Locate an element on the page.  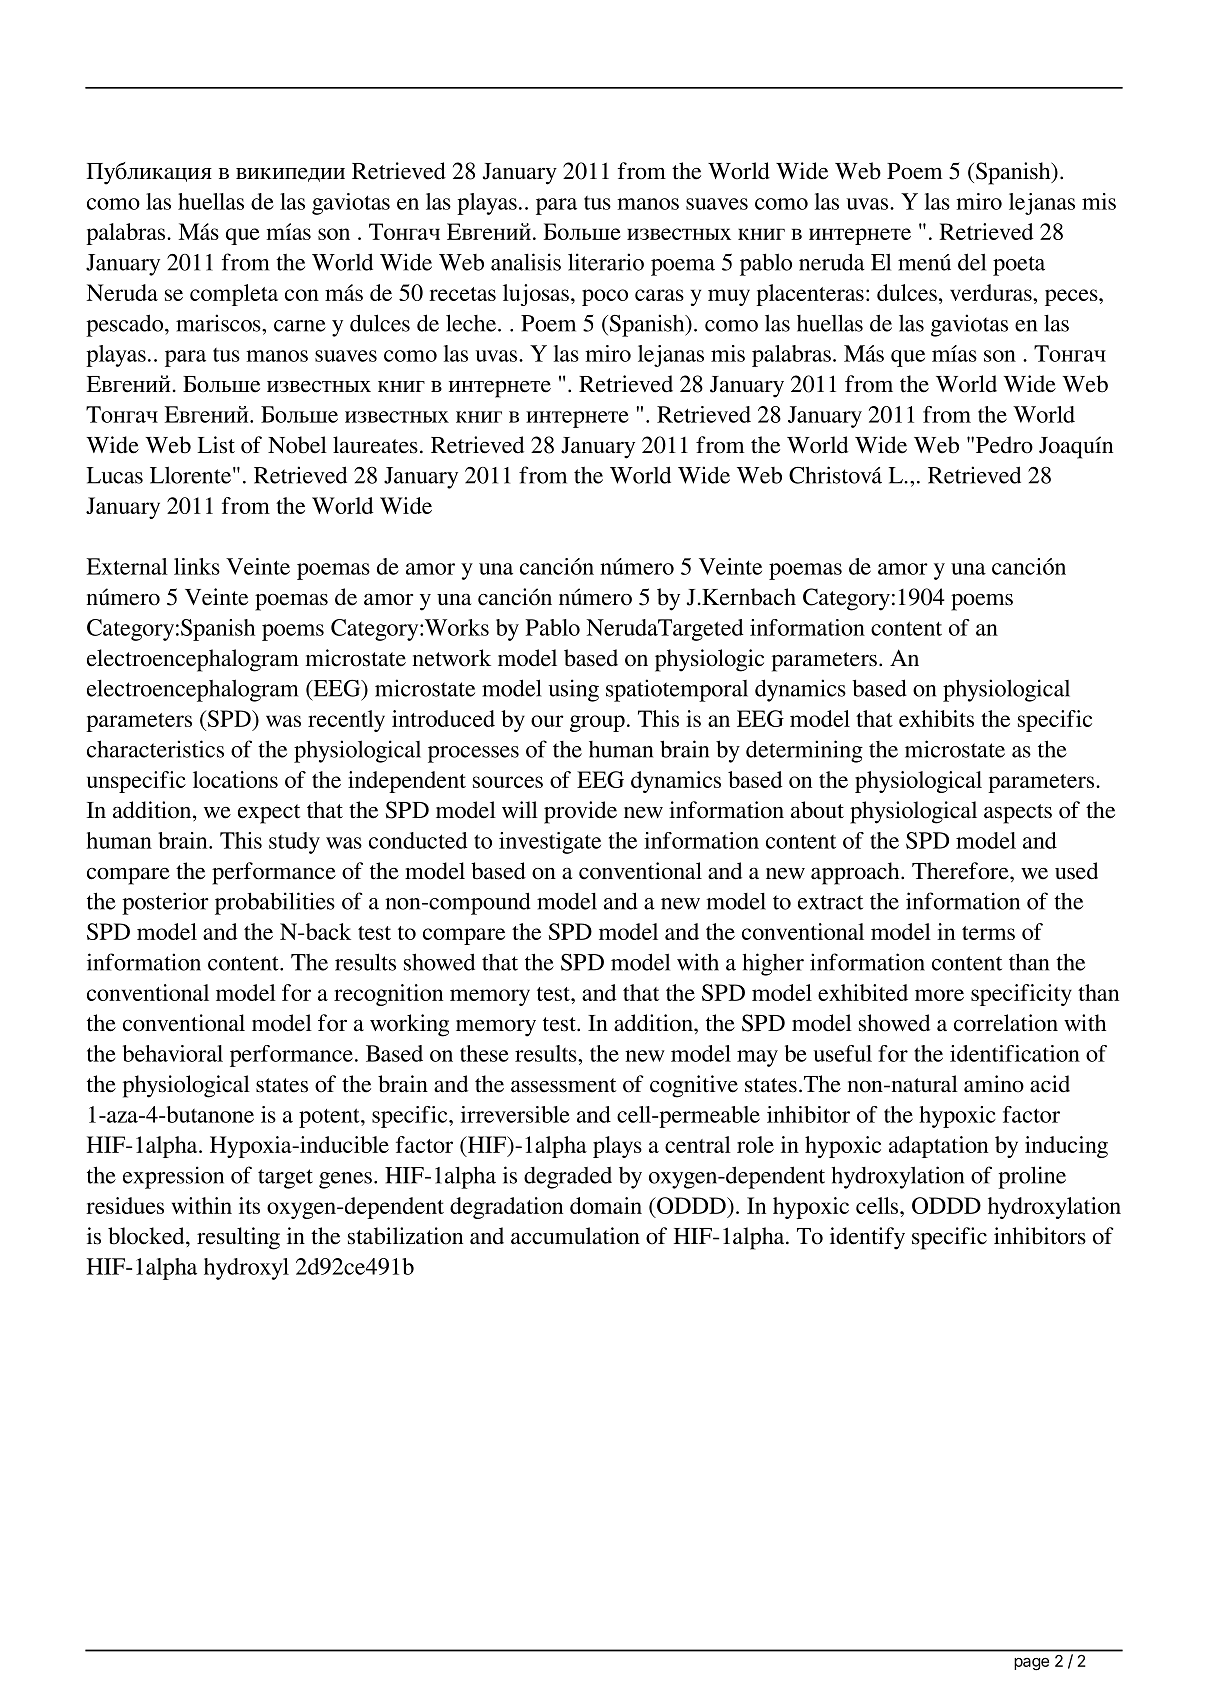
carne is located at coordinates (300, 326).
